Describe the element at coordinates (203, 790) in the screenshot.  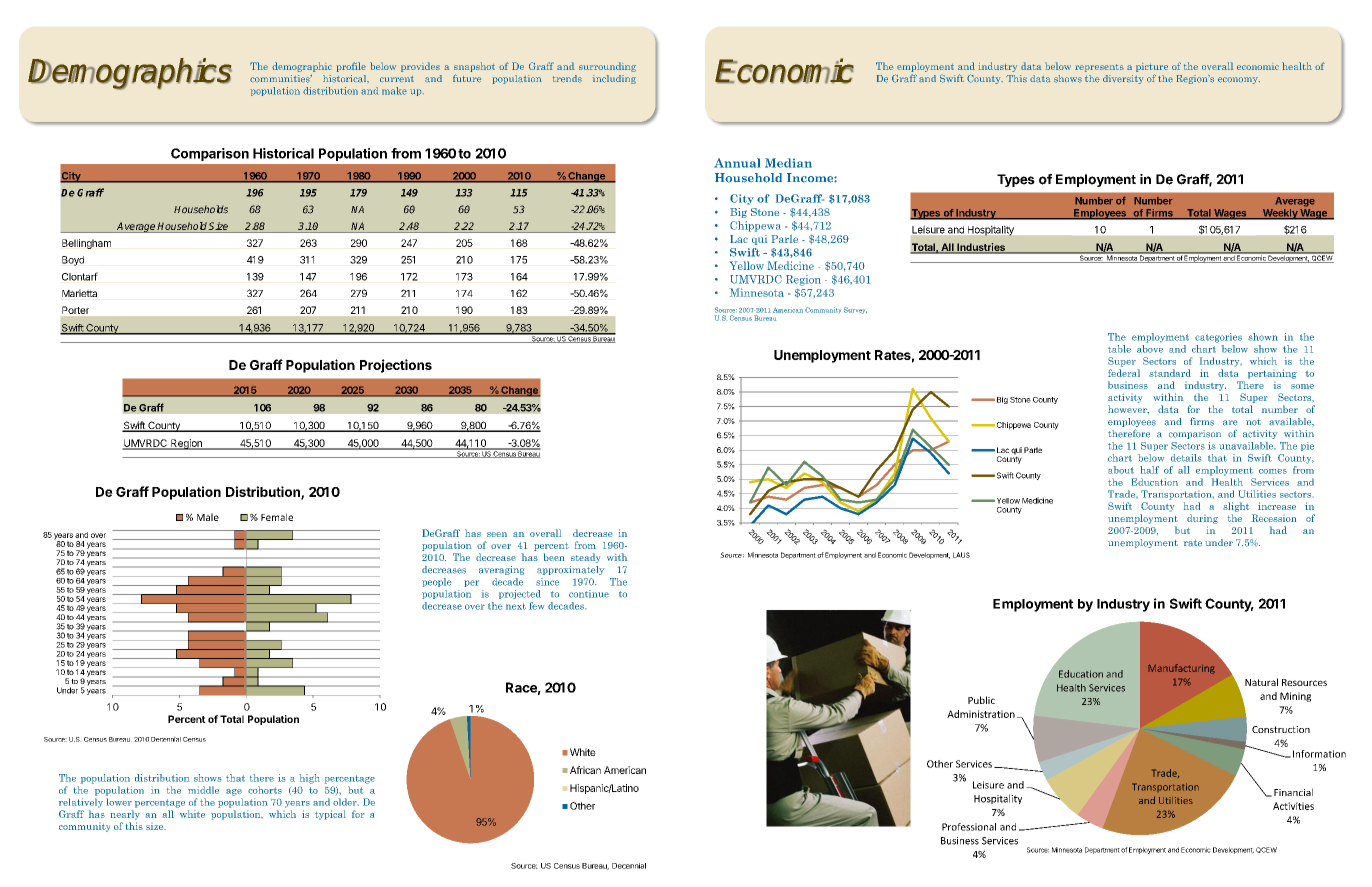
I see `middle` at that location.
